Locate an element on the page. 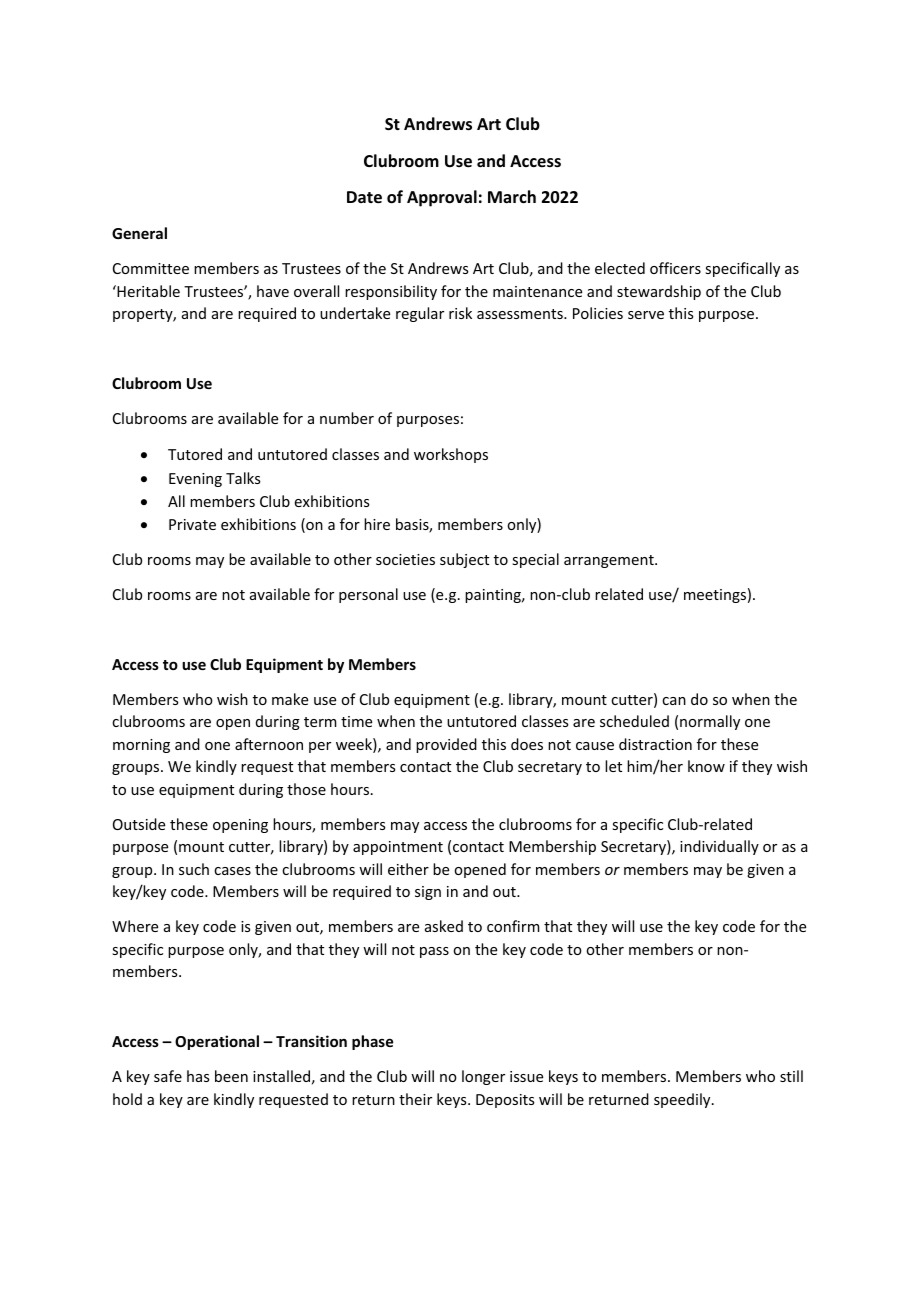 The width and height of the page is (924, 1308). personal is located at coordinates (368, 595).
